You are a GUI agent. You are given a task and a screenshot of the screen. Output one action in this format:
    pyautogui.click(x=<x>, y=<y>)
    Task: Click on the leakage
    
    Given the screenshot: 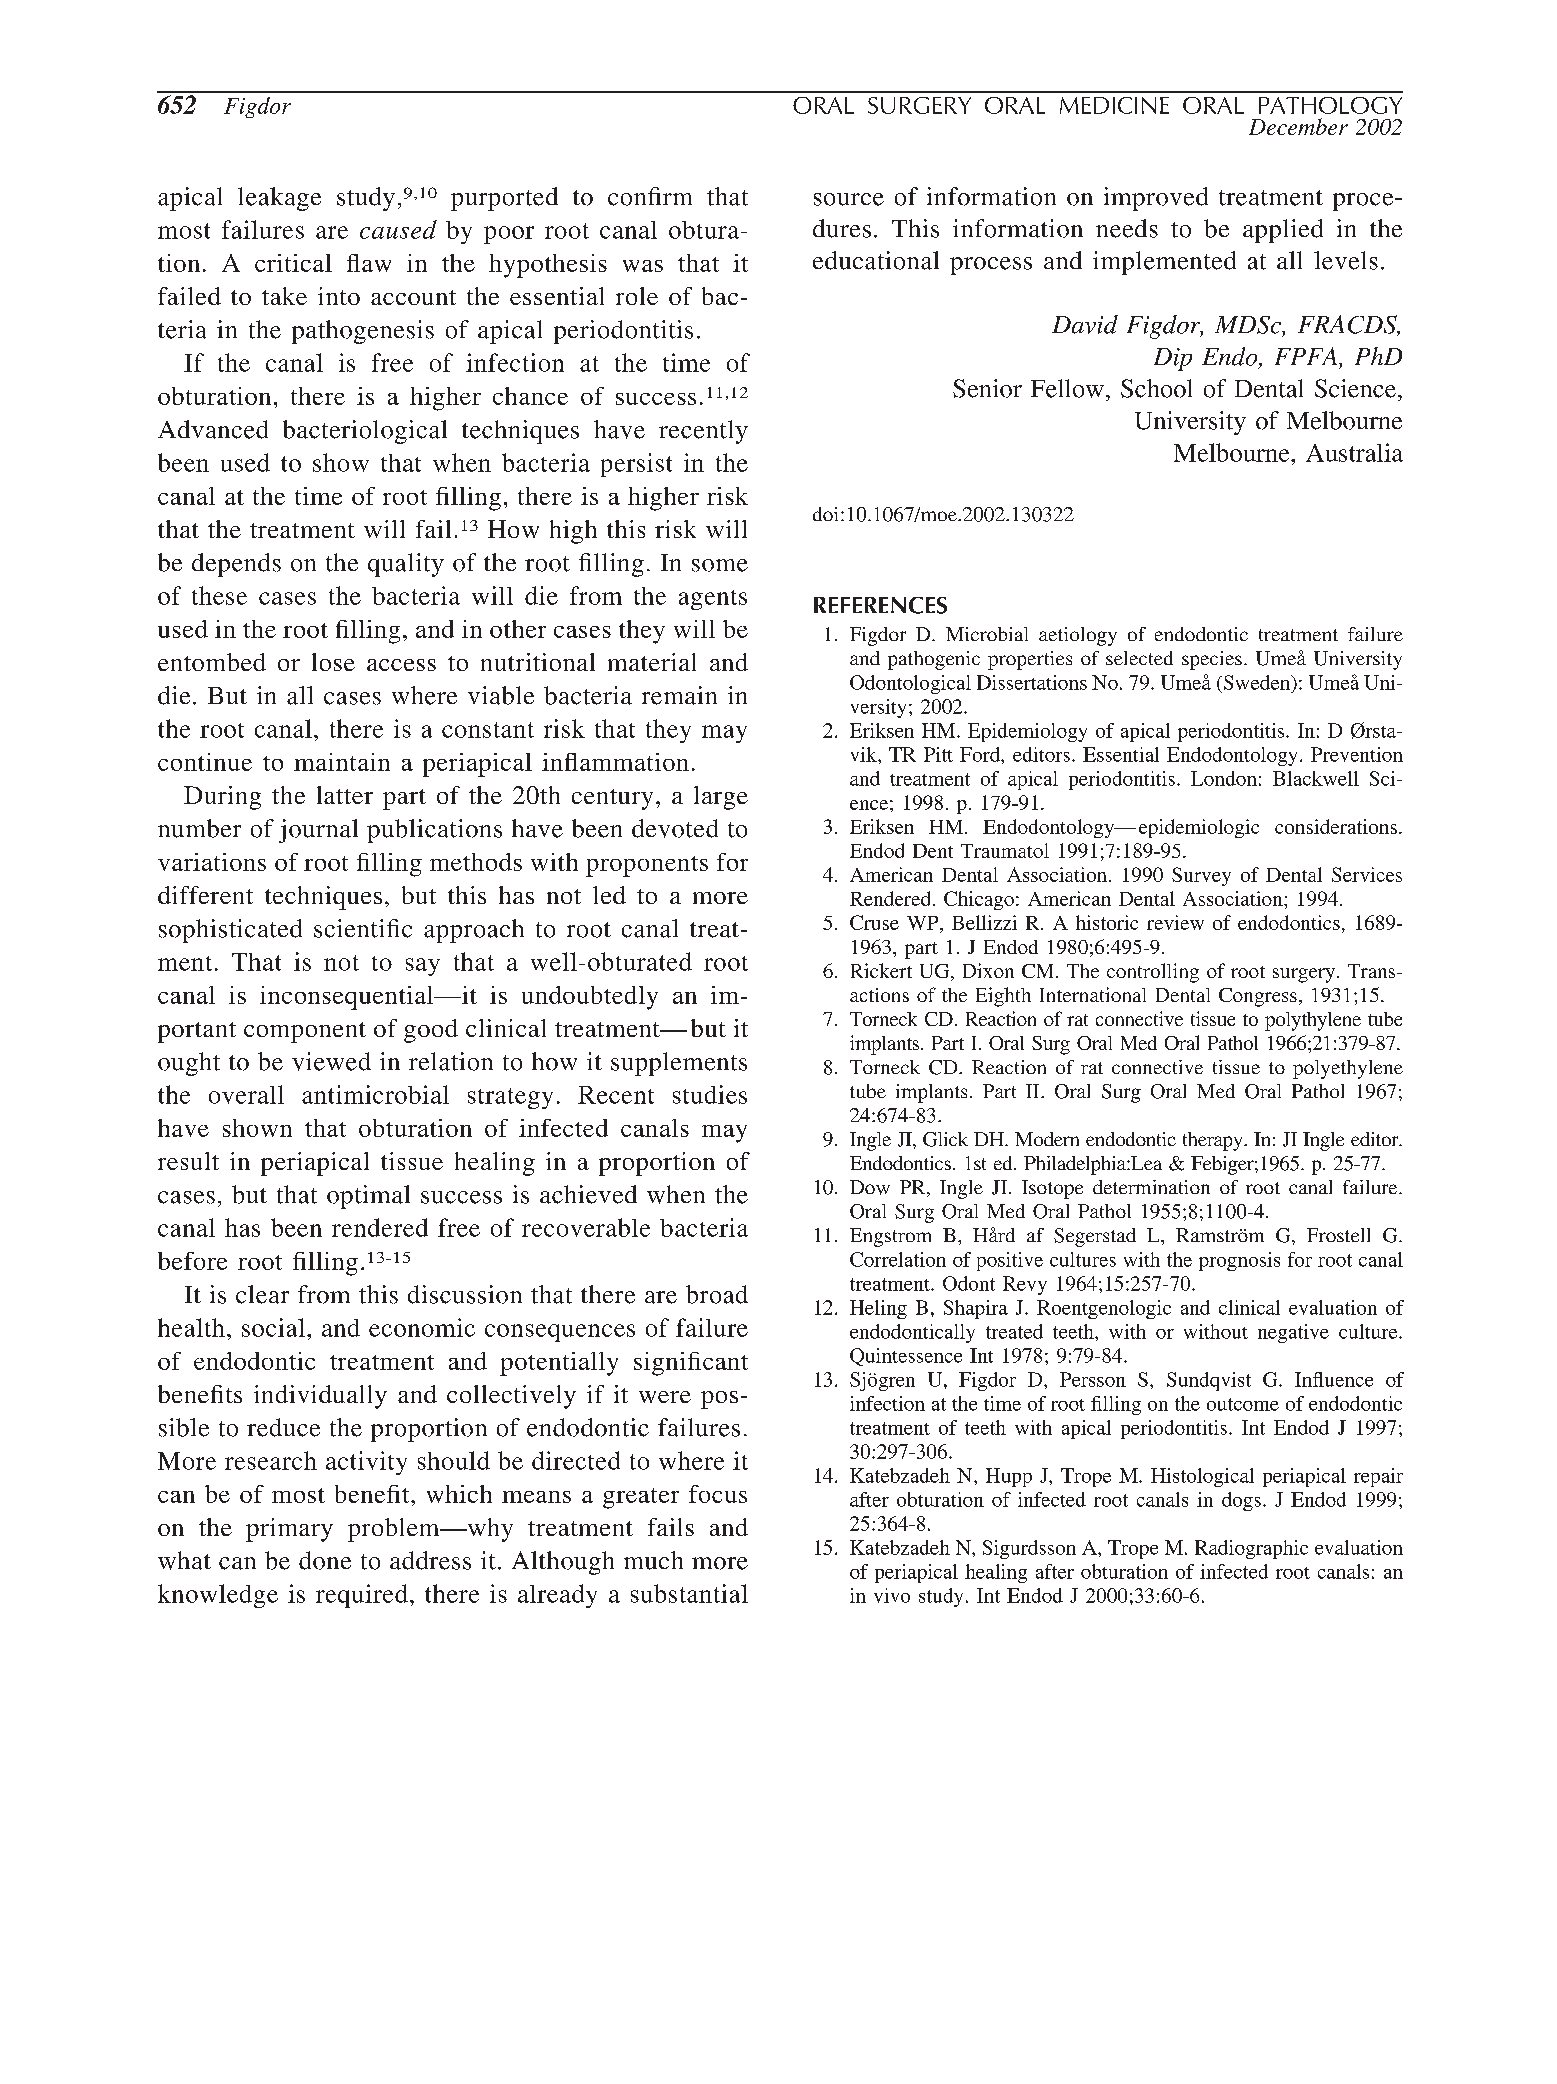 What is the action you would take?
    pyautogui.click(x=279, y=199)
